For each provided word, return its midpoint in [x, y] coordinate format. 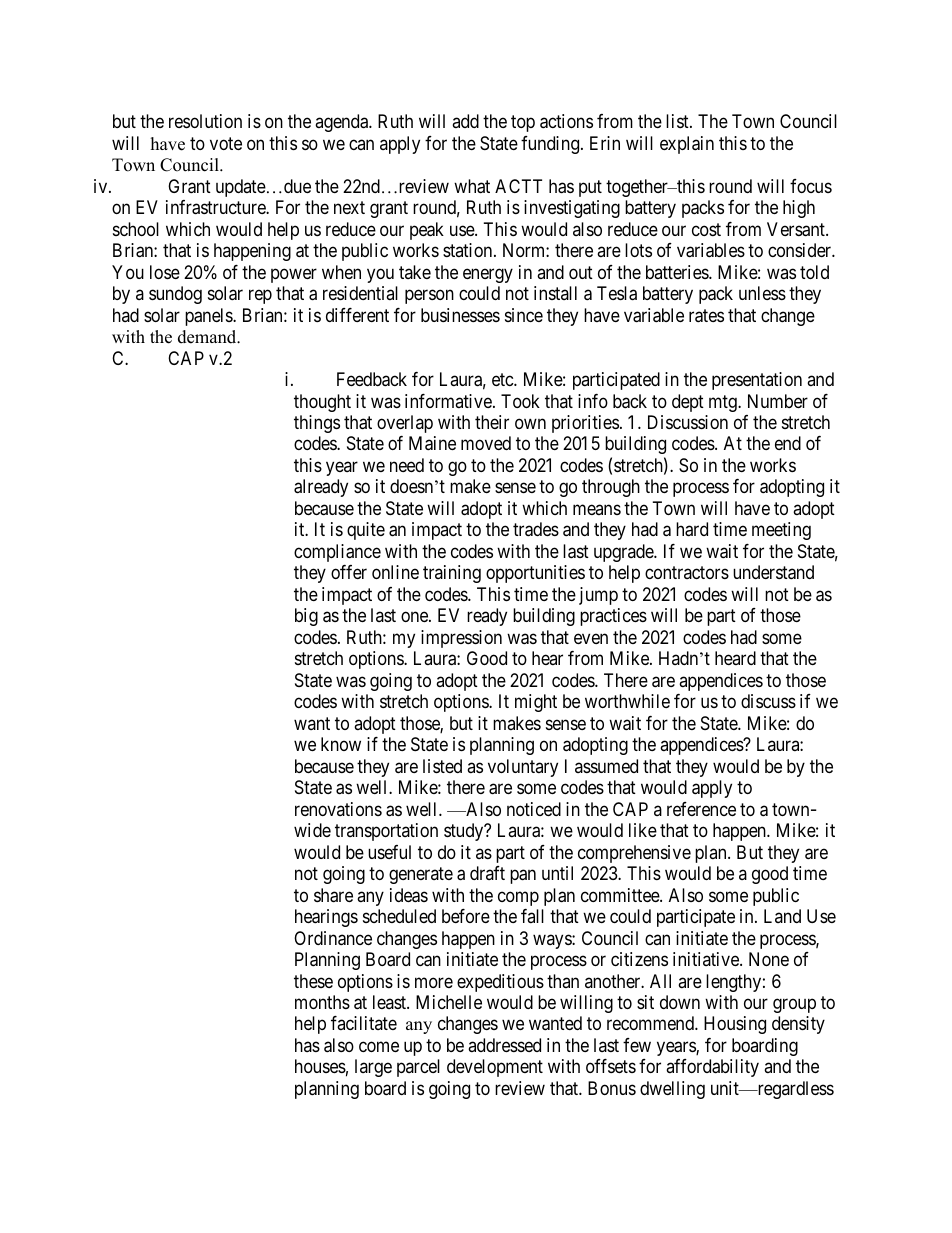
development [495, 1068]
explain [687, 145]
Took [520, 401]
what [472, 186]
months [322, 1002]
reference [701, 809]
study [465, 832]
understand [773, 572]
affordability [712, 1068]
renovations [338, 809]
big [306, 617]
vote [226, 143]
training [452, 574]
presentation [757, 381]
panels [209, 317]
